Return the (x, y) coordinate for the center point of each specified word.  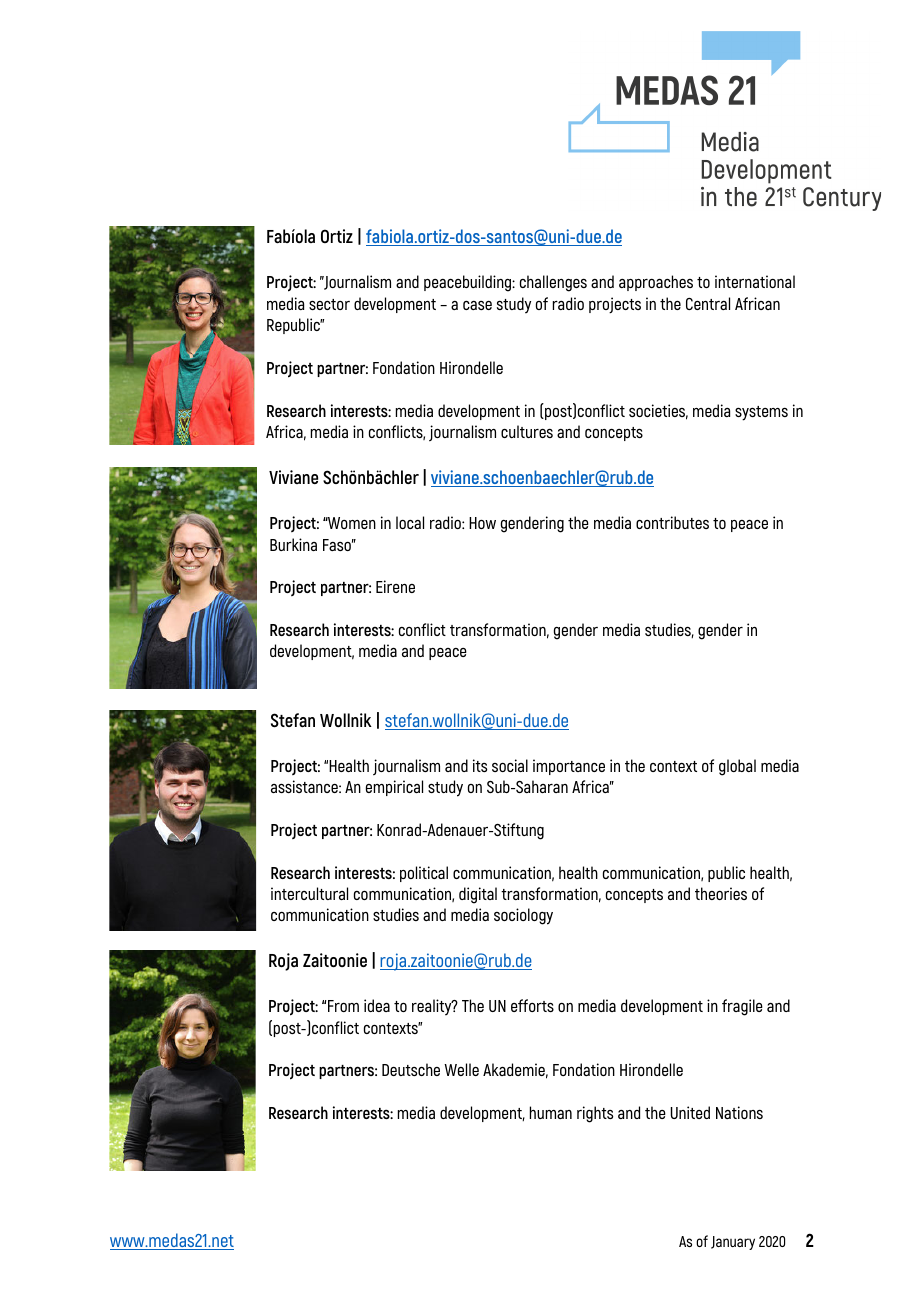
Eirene (395, 586)
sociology (523, 916)
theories (721, 893)
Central (708, 303)
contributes (672, 522)
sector (329, 304)
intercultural (309, 893)
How (482, 523)
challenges (553, 283)
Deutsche (411, 1069)
